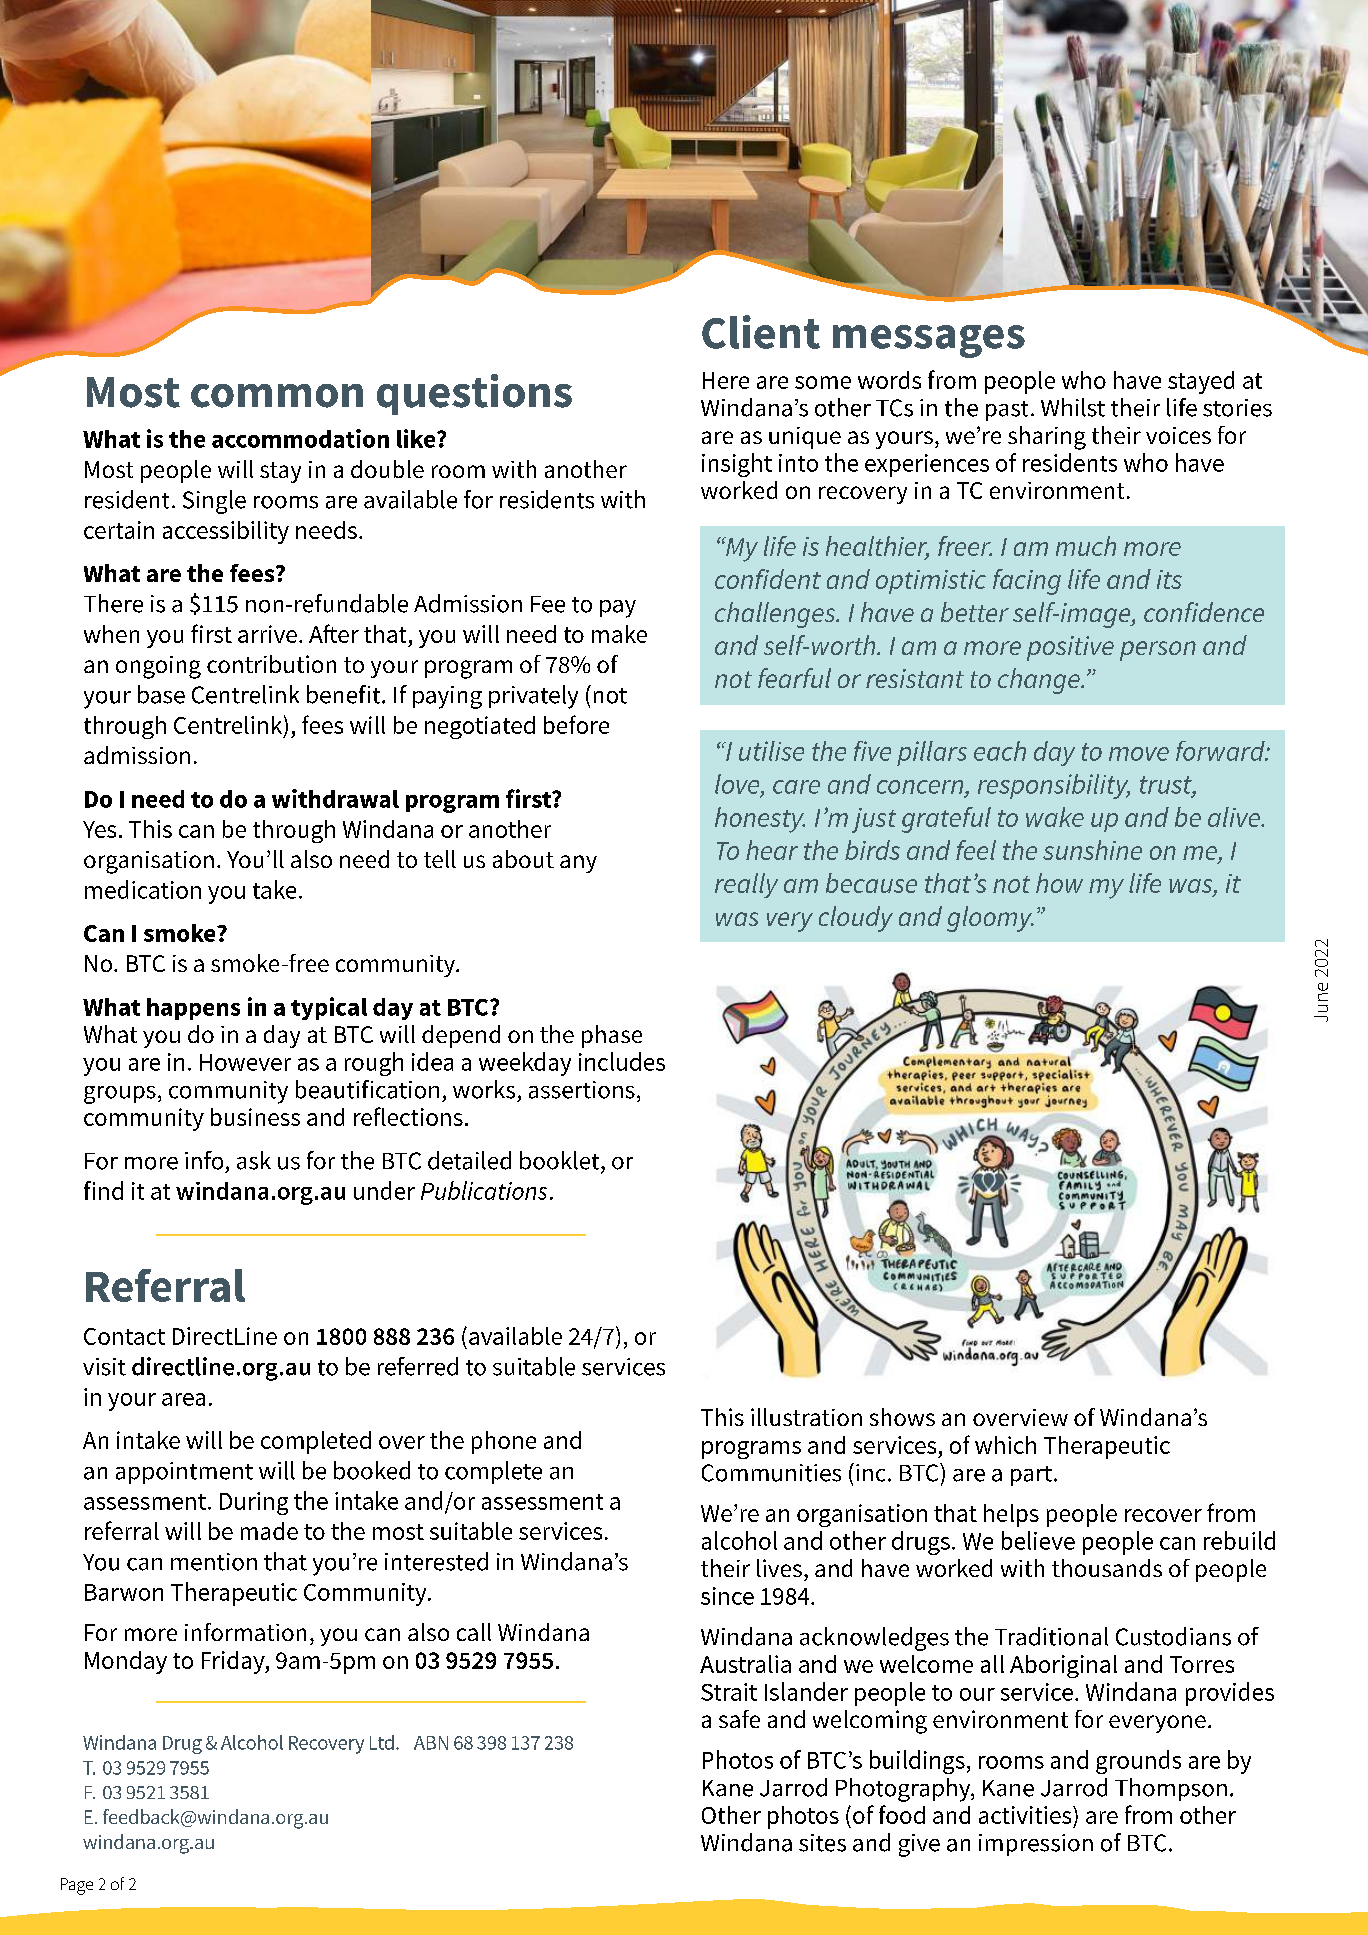  What do you see at coordinates (382, 1742) in the screenshot?
I see `Ltd` at bounding box center [382, 1742].
